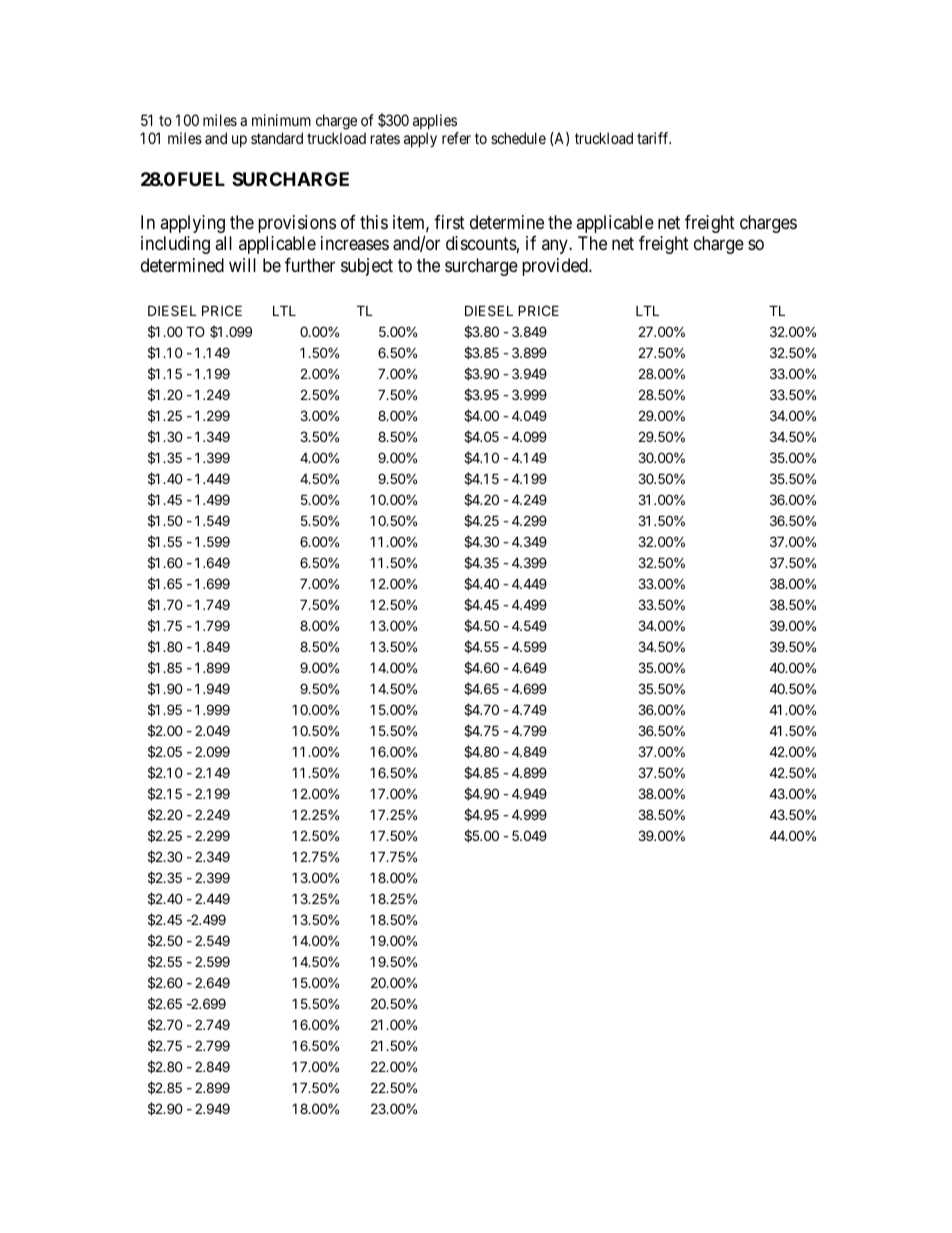 This screenshot has width=952, height=1233. What do you see at coordinates (449, 222) in the screenshot?
I see `first` at bounding box center [449, 222].
